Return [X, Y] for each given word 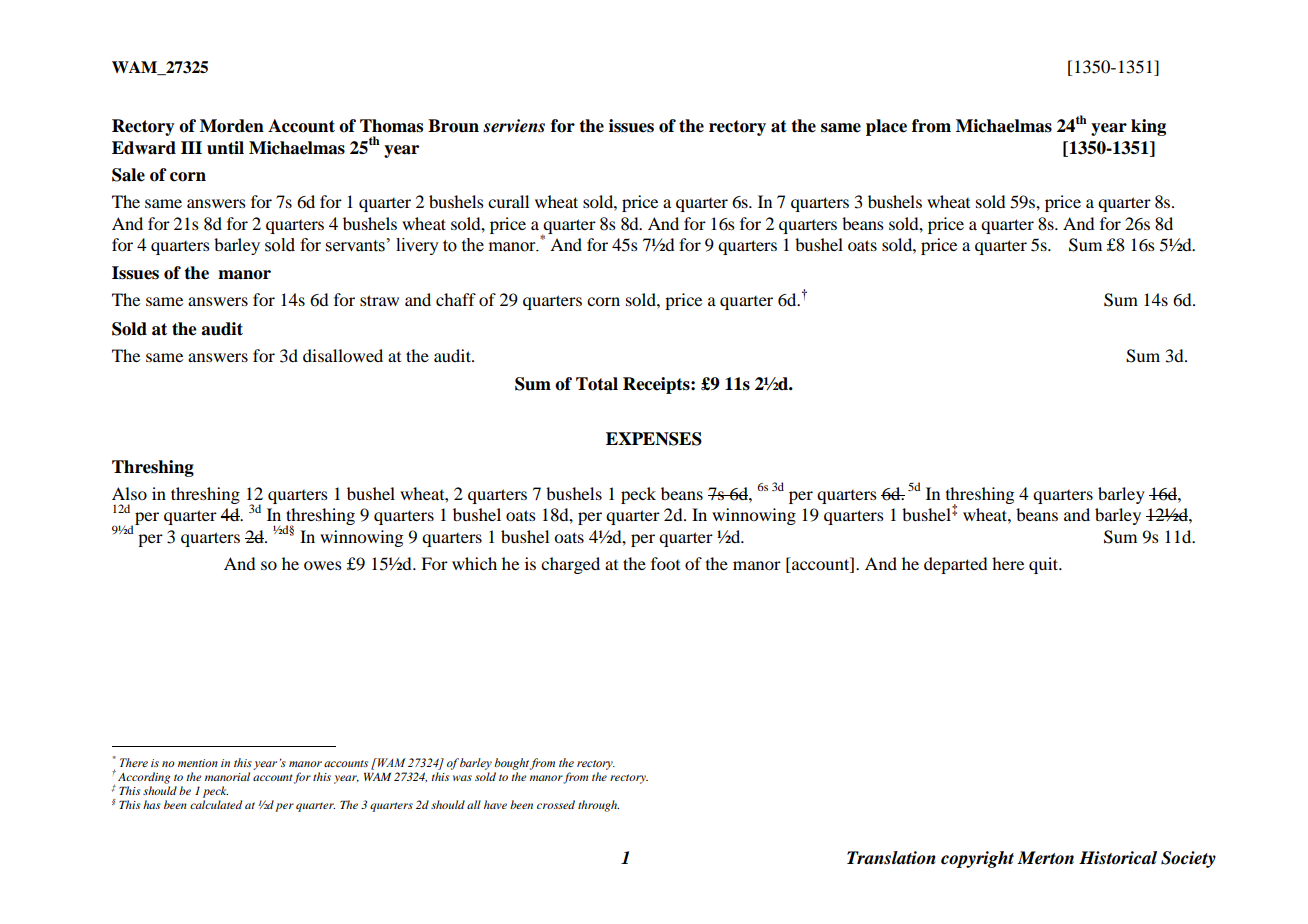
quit [1045, 565]
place [886, 127]
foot [665, 563]
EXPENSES [654, 439]
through [598, 806]
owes [323, 565]
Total [597, 384]
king [1148, 127]
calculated [216, 804]
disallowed [343, 355]
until [225, 148]
